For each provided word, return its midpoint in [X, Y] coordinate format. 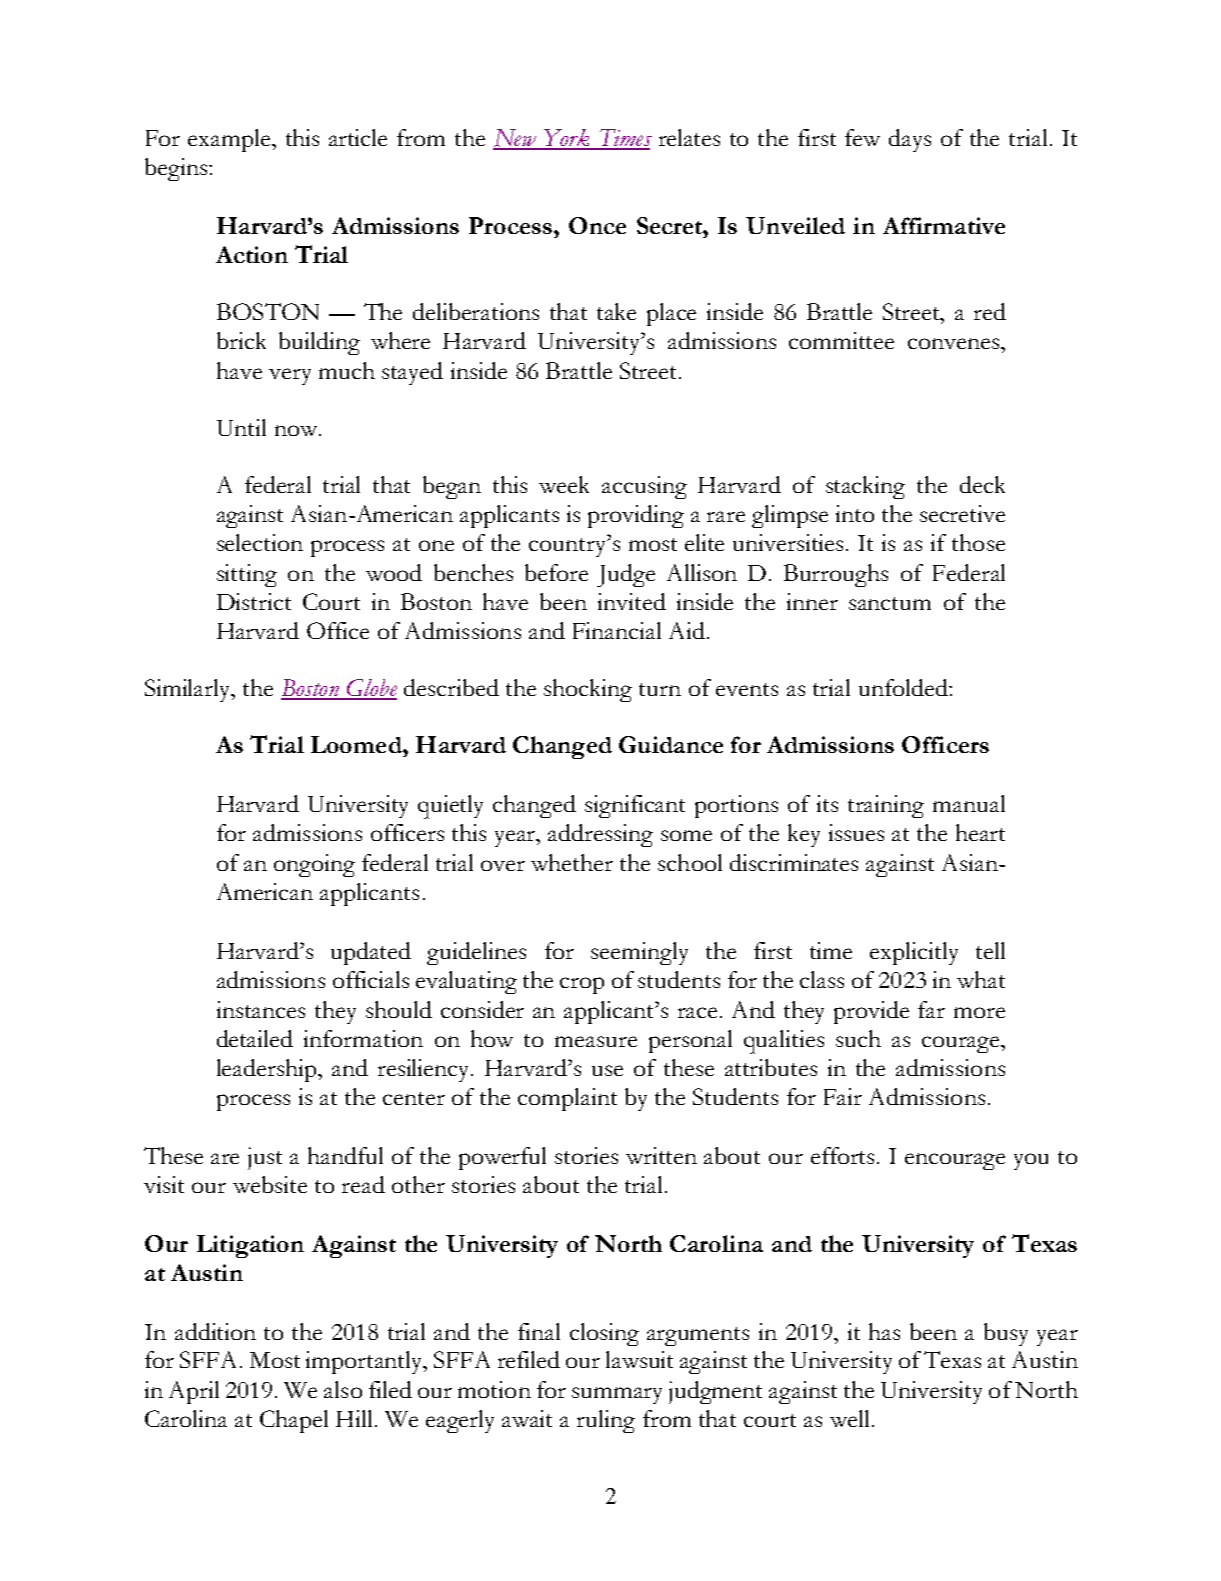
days [910, 140]
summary [617, 1395]
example [230, 140]
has [884, 1331]
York [567, 139]
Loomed [357, 744]
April [194, 1392]
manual [969, 803]
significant [635, 806]
